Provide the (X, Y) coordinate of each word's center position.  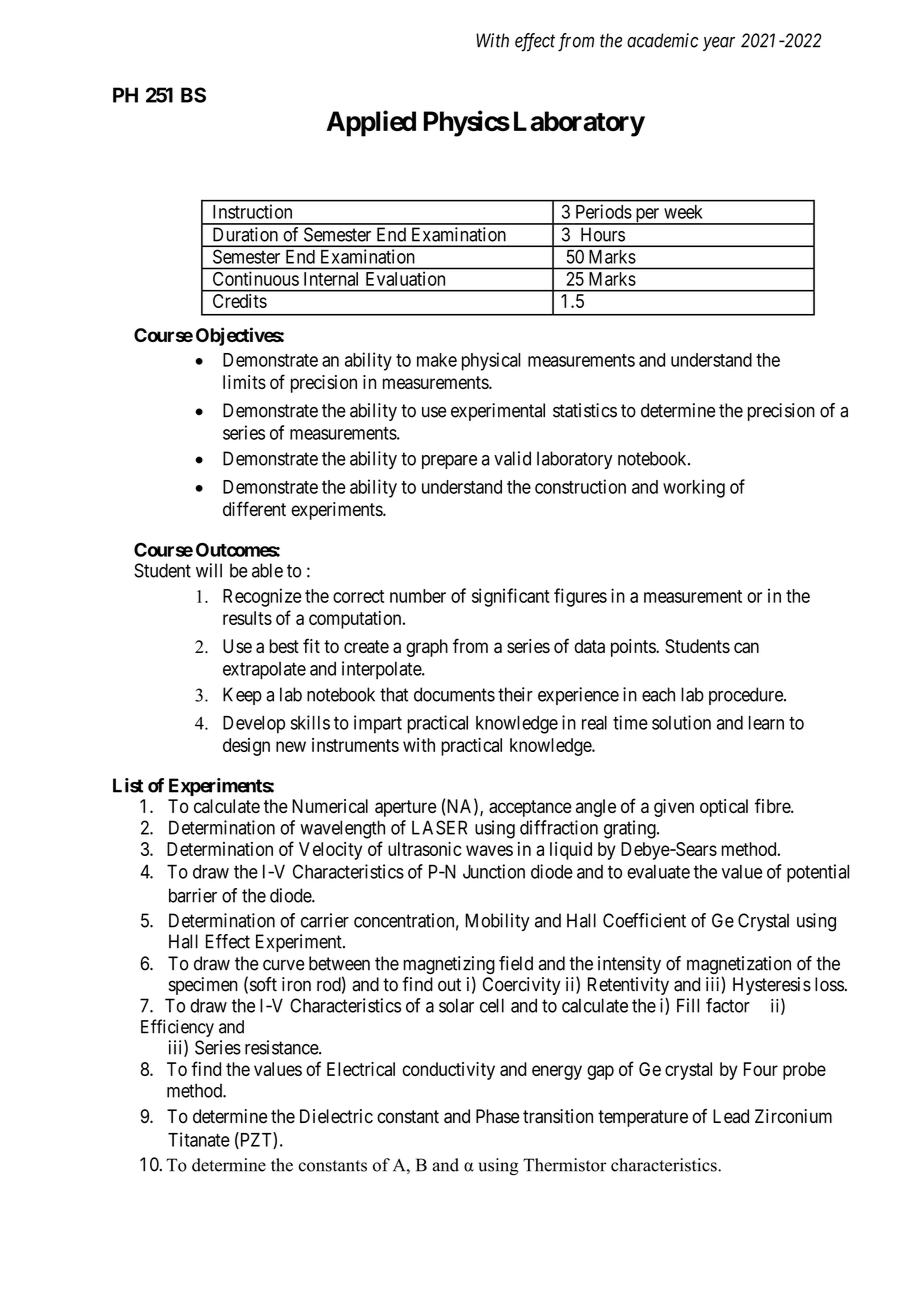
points (634, 648)
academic (662, 40)
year (719, 43)
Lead (731, 1116)
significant (511, 597)
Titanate (199, 1139)
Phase (497, 1116)
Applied (371, 123)
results (247, 618)
